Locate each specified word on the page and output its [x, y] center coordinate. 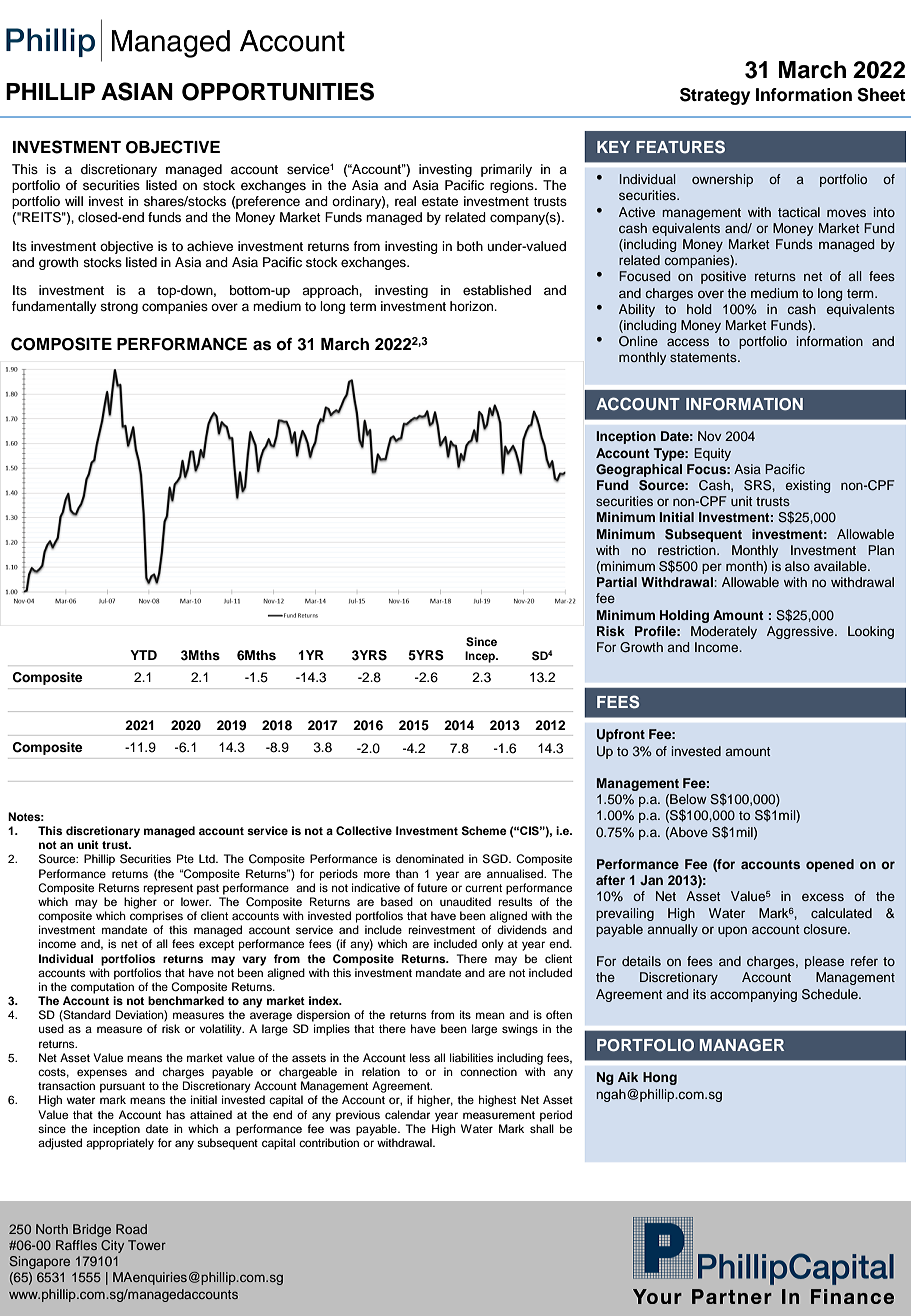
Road [131, 1229]
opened [830, 865]
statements [704, 357]
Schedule [831, 994]
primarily [506, 170]
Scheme [484, 831]
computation [102, 988]
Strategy [715, 96]
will [74, 201]
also [797, 566]
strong [119, 308]
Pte [185, 858]
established [497, 290]
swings [520, 1030]
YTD [143, 655]
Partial [617, 582]
